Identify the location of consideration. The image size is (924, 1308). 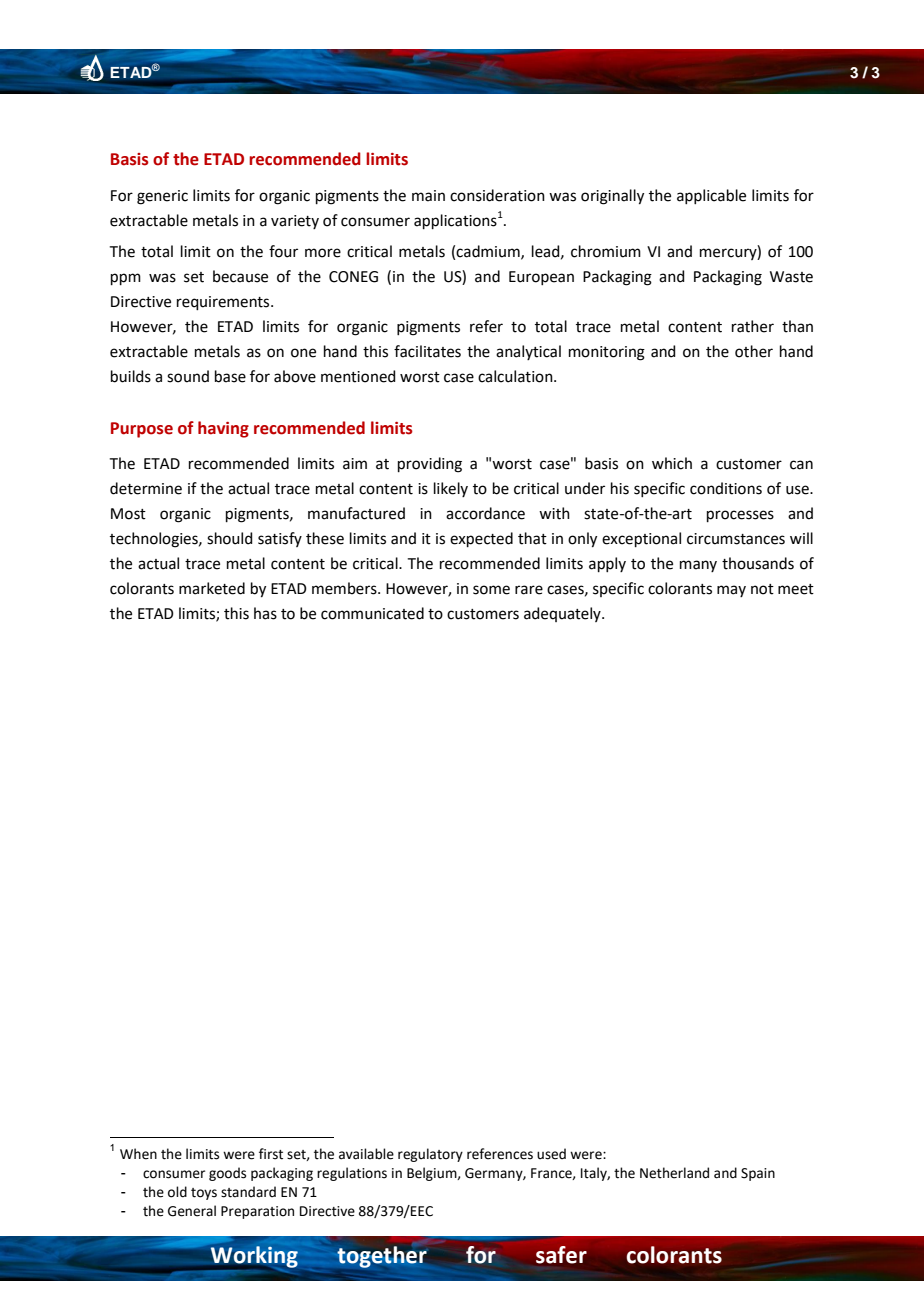
(497, 195).
